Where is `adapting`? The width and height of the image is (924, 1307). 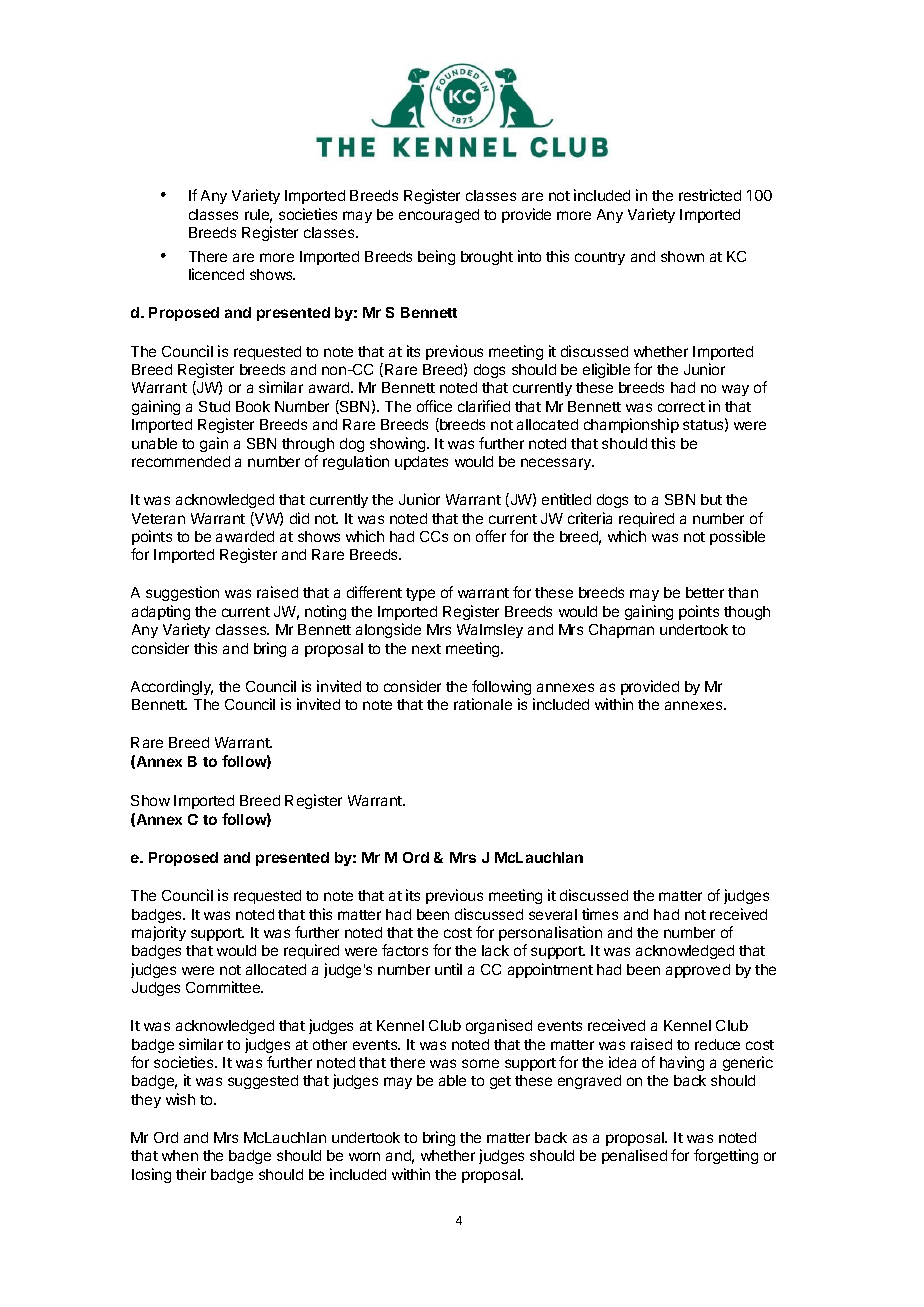 adapting is located at coordinates (161, 612).
